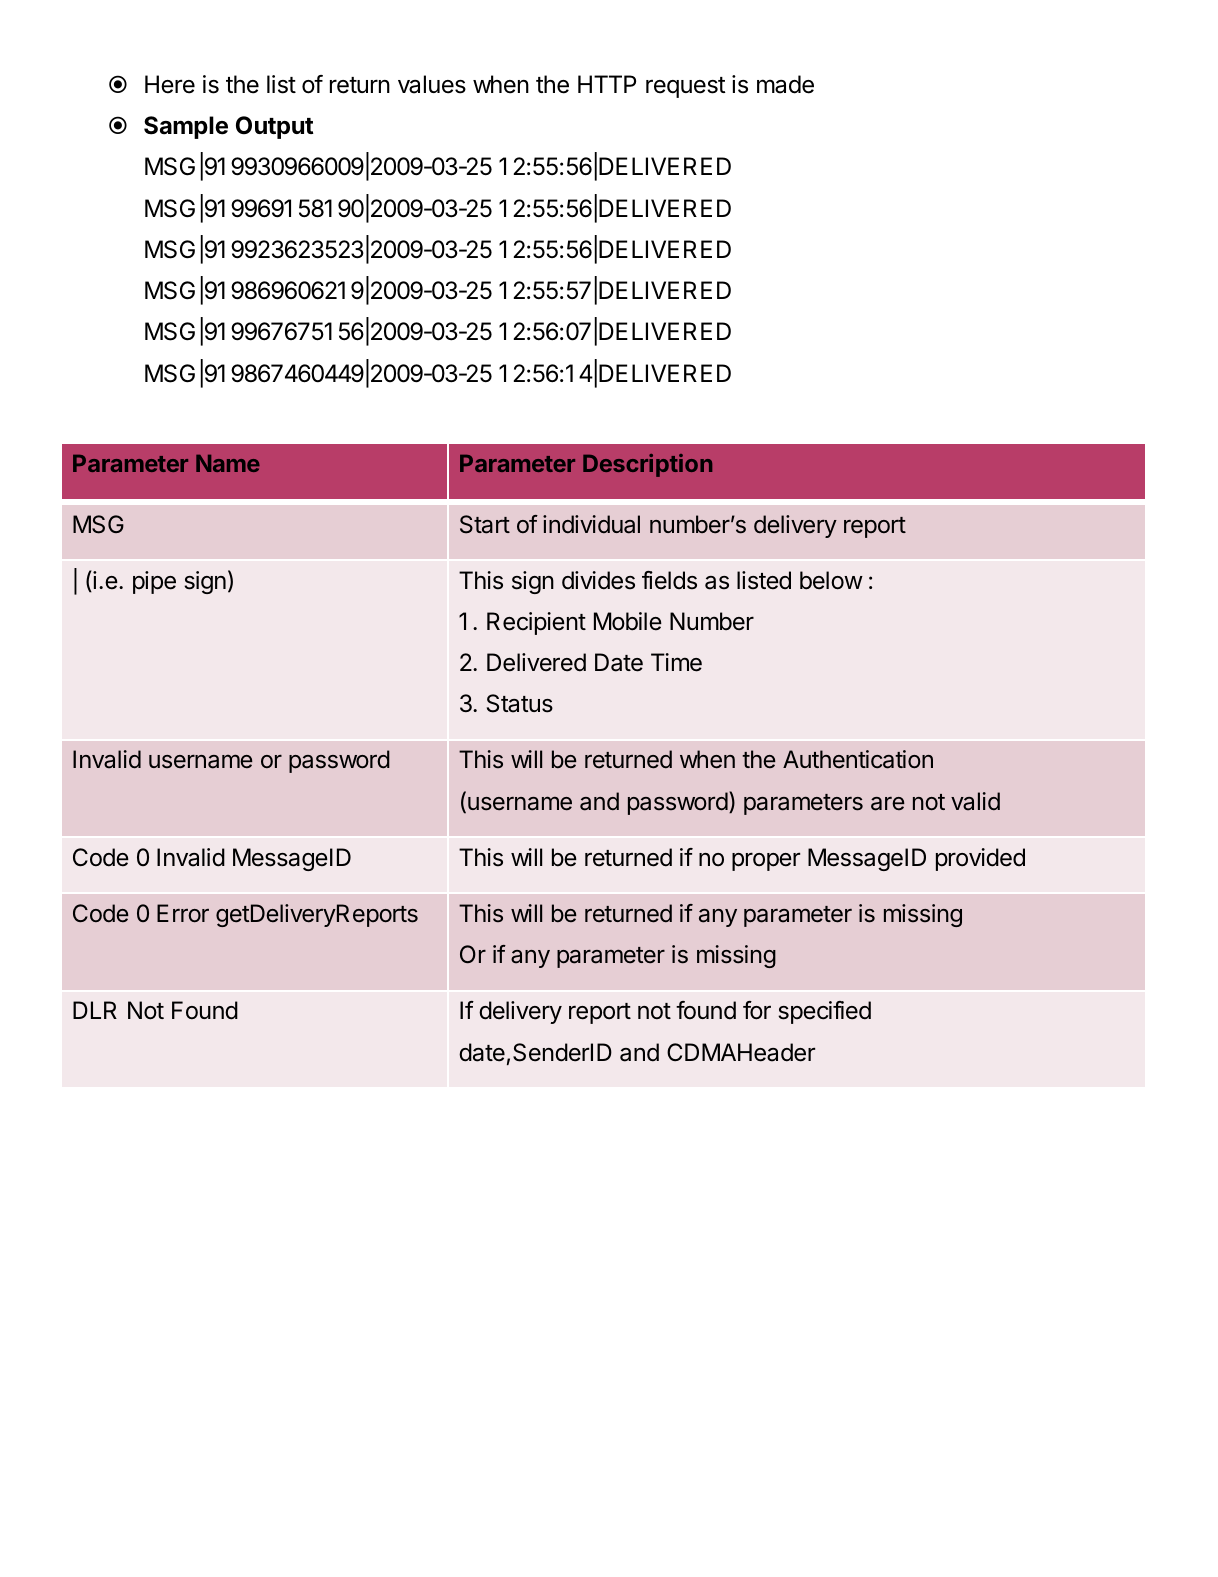 The height and width of the screenshot is (1577, 1218). Describe the element at coordinates (186, 127) in the screenshot. I see `Sample` at that location.
